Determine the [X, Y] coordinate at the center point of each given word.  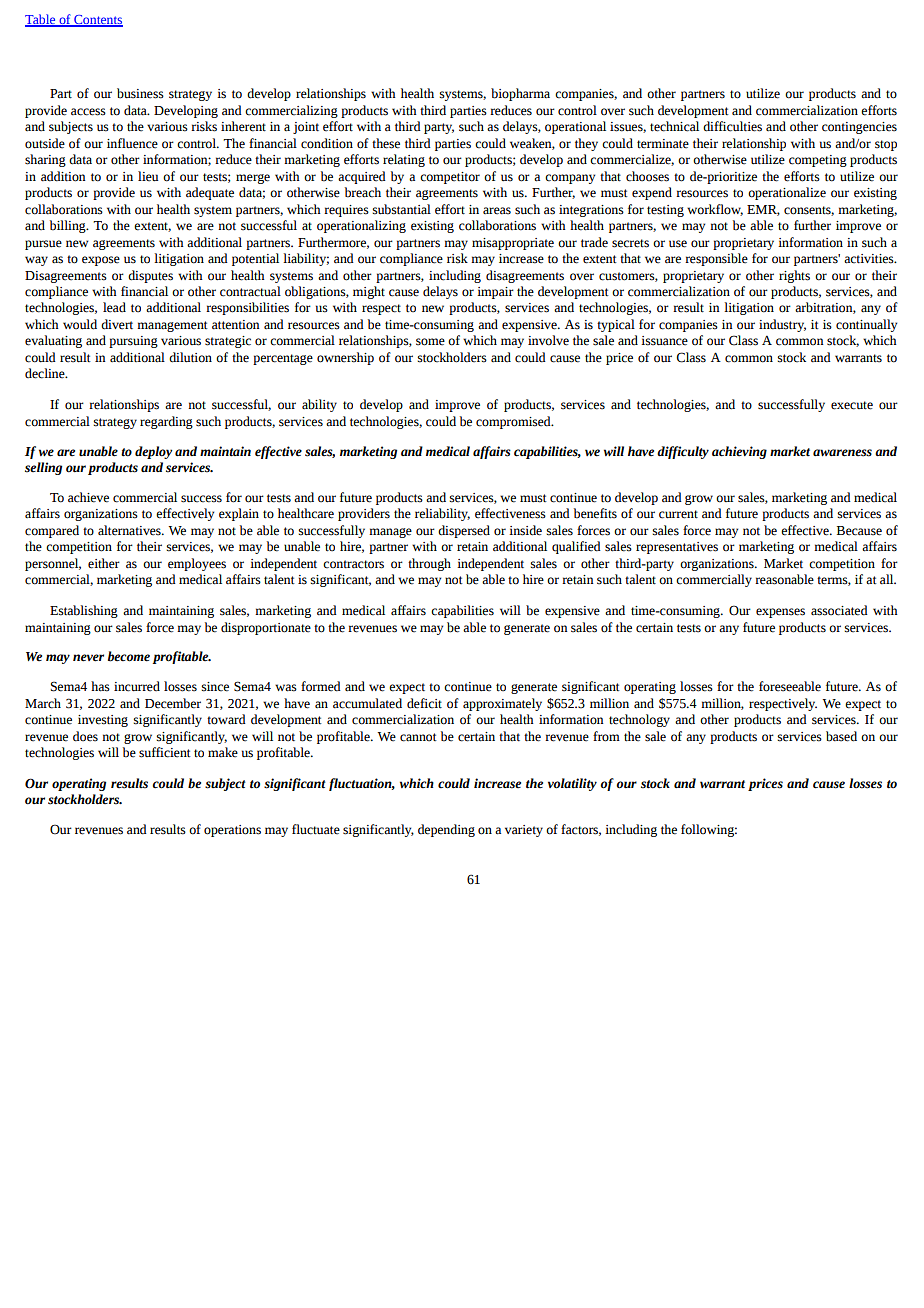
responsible [716, 259]
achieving [739, 452]
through [429, 564]
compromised [514, 422]
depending [446, 830]
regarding [166, 422]
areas [497, 211]
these [386, 143]
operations [232, 831]
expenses [780, 613]
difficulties [732, 126]
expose [101, 261]
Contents [97, 21]
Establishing [84, 611]
